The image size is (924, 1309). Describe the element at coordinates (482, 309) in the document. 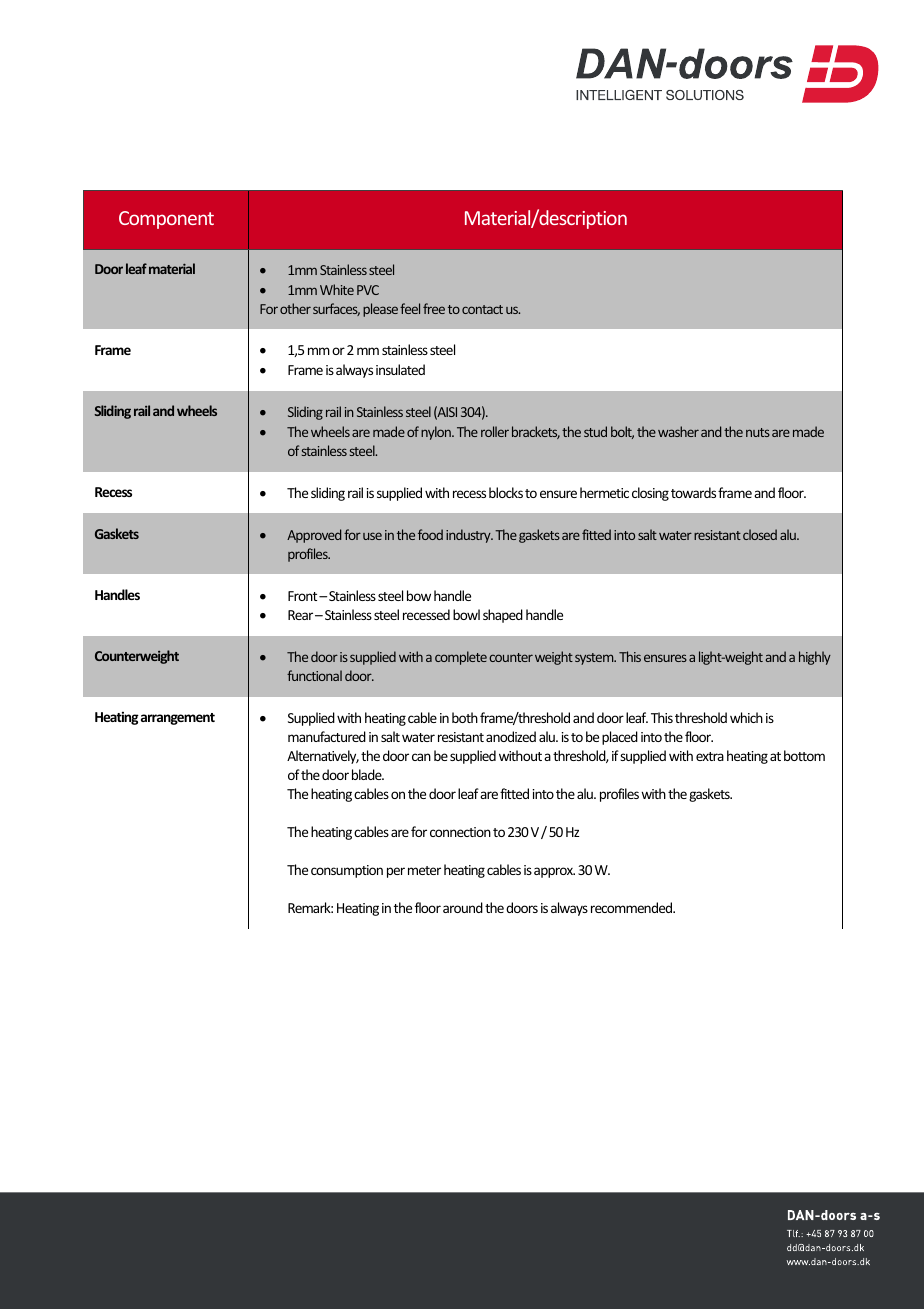

I see `contact` at that location.
